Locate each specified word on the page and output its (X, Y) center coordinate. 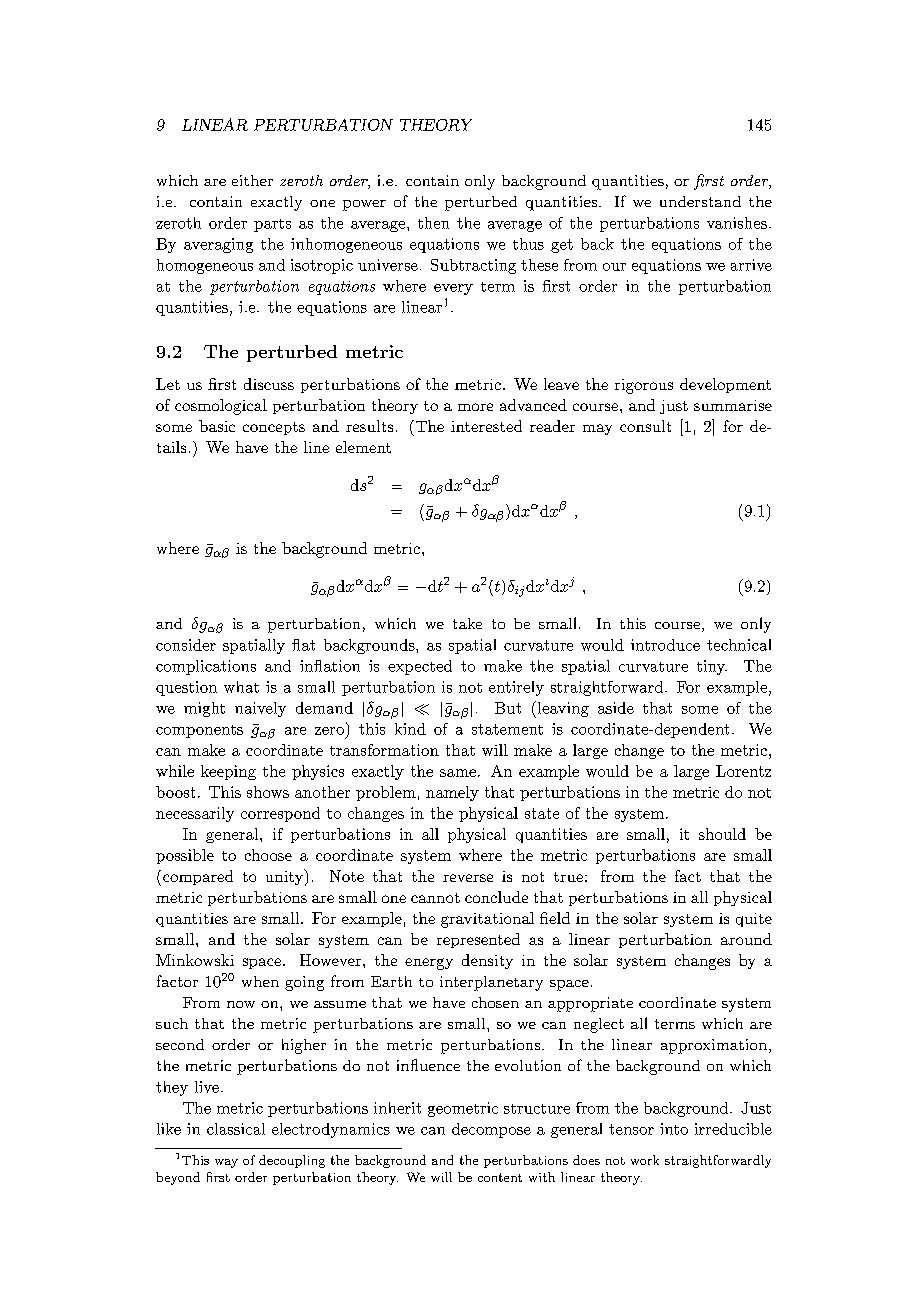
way (226, 1163)
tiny (712, 667)
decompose (491, 1130)
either (252, 180)
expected (420, 667)
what (241, 687)
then (433, 223)
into (674, 1129)
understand (700, 201)
